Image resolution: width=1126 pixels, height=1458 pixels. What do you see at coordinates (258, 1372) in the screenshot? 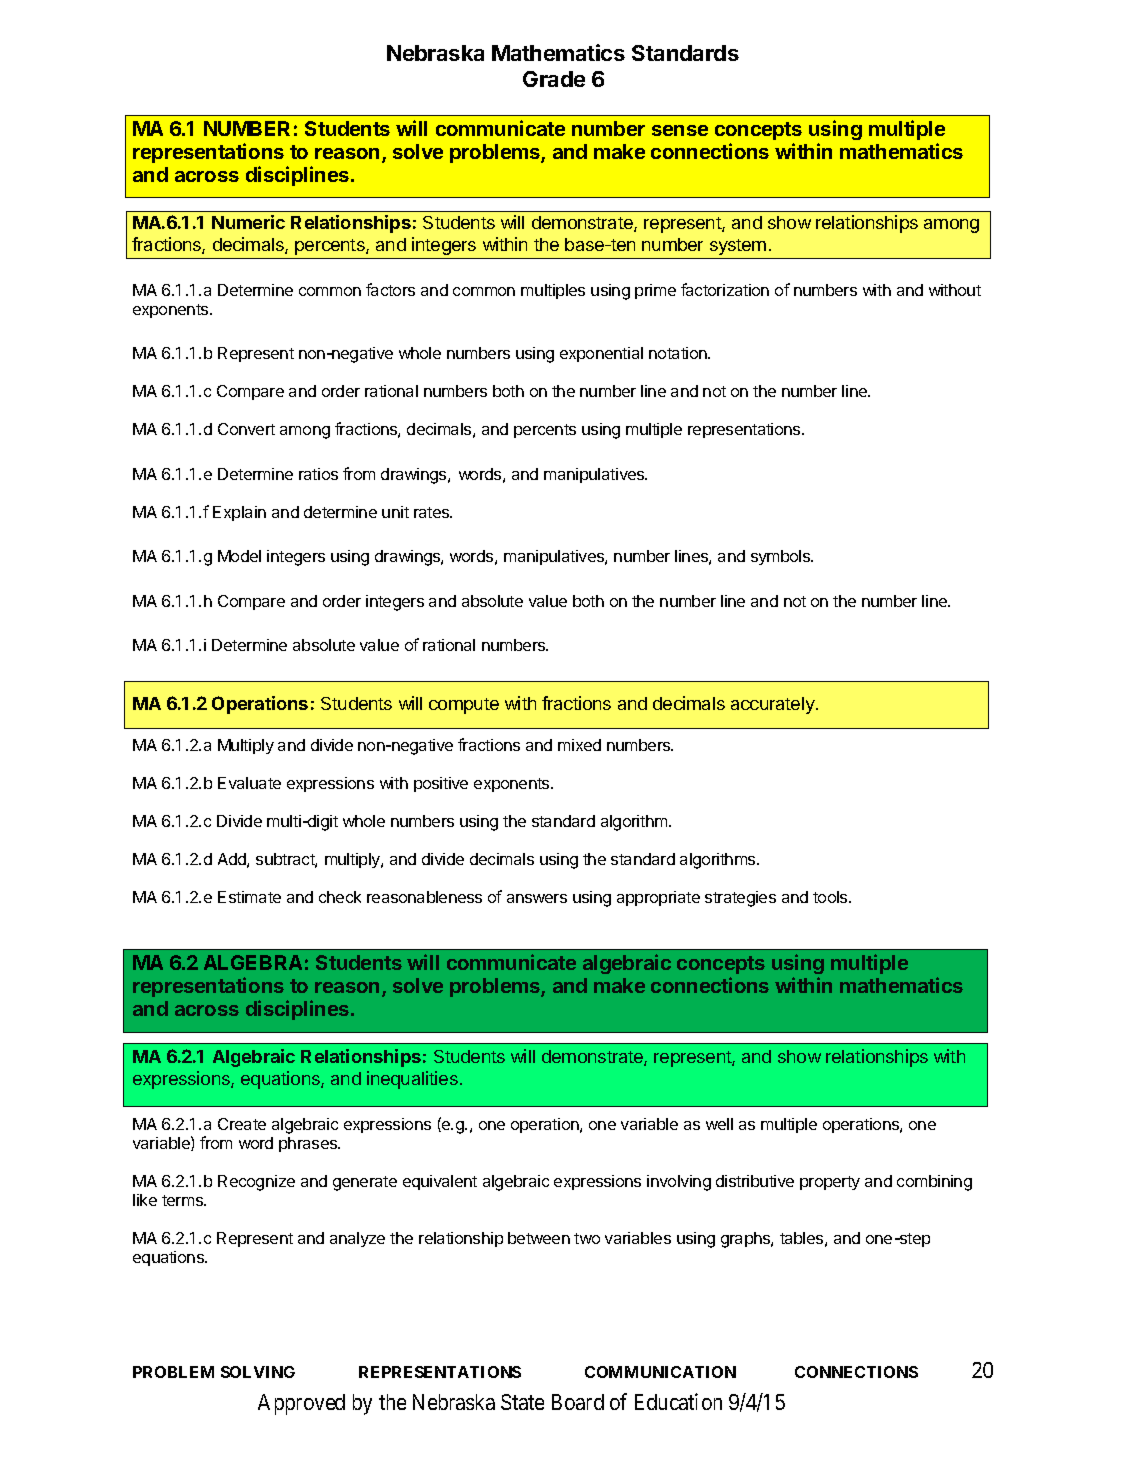
I see `SOLVING` at bounding box center [258, 1372].
